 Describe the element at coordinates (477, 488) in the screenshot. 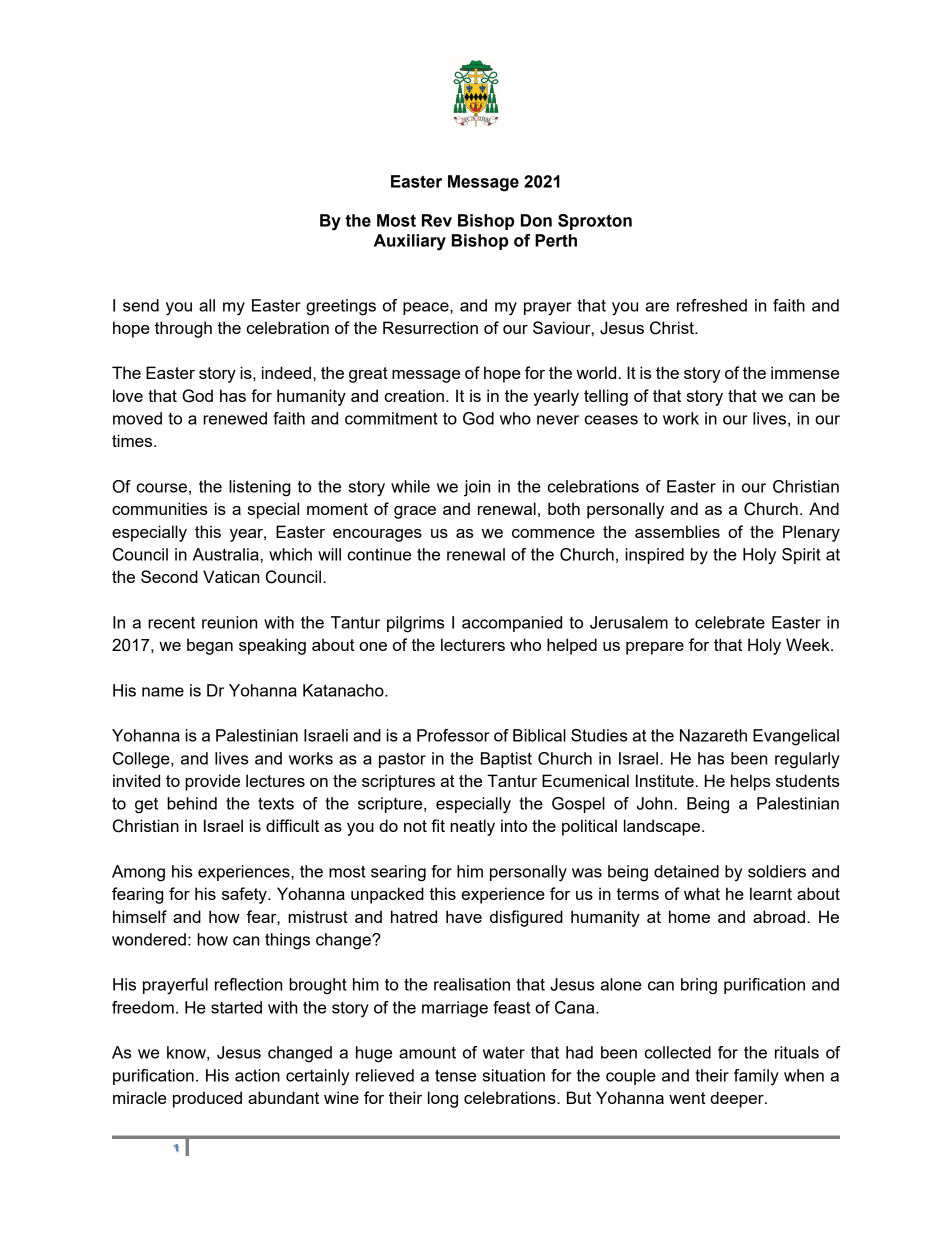

I see `join` at that location.
